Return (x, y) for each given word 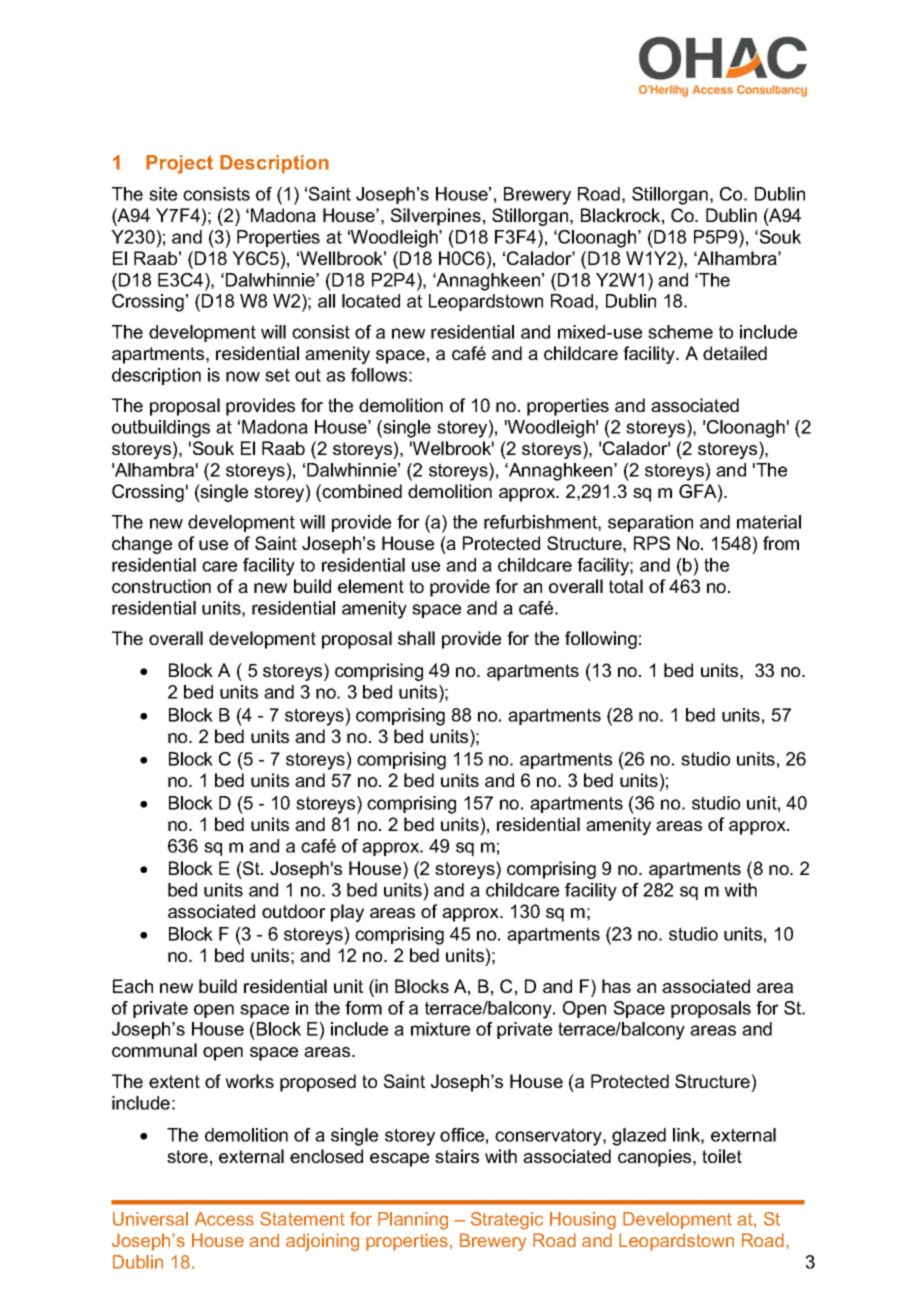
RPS (652, 543)
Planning (413, 1221)
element (371, 586)
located (371, 301)
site (163, 194)
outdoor (294, 911)
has (616, 986)
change (142, 545)
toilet (722, 1156)
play (347, 913)
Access (224, 1219)
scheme (680, 332)
